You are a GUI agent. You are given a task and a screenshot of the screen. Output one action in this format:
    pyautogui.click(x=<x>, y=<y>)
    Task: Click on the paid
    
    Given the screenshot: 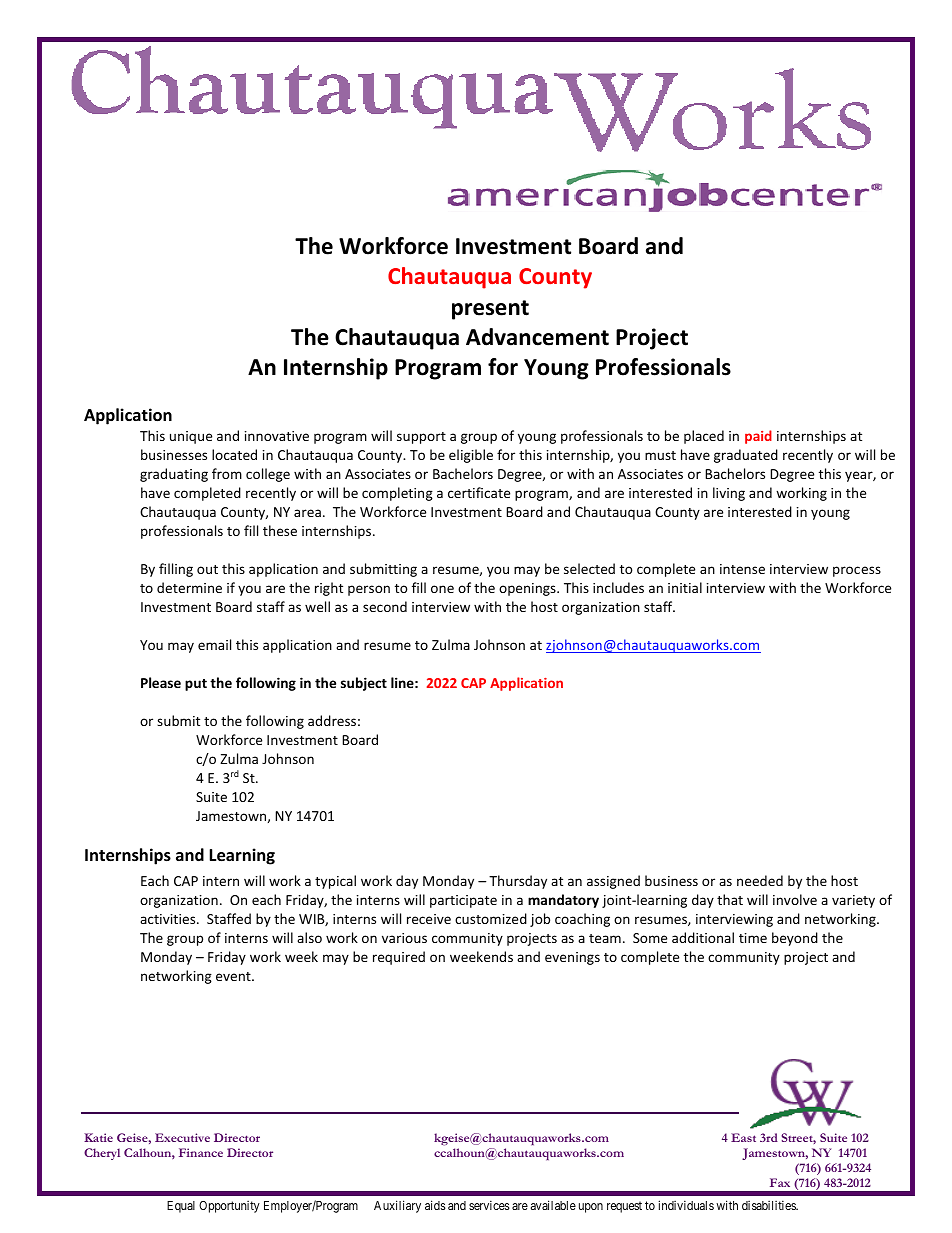 What is the action you would take?
    pyautogui.click(x=758, y=437)
